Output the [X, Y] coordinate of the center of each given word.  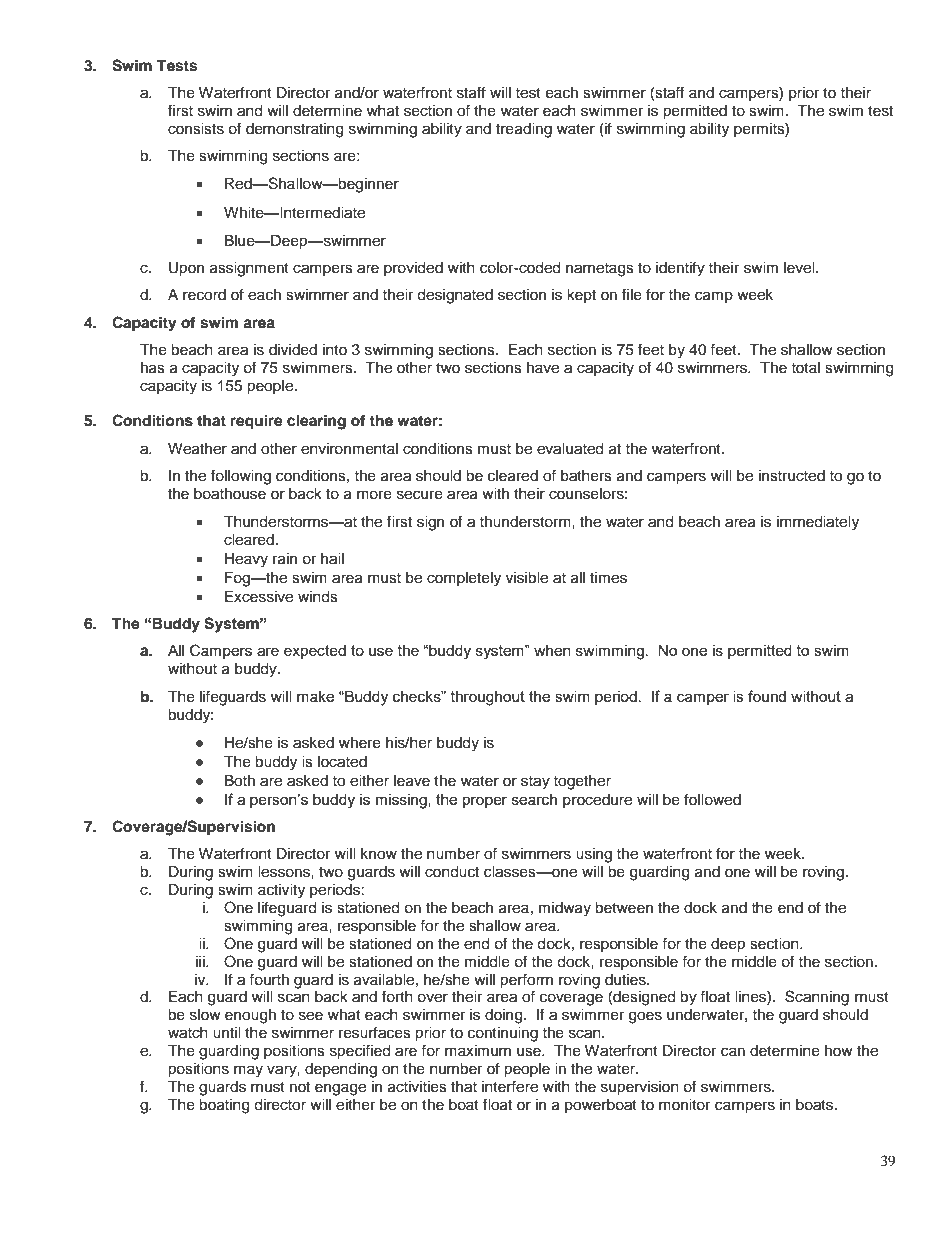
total [805, 367]
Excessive [259, 597]
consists [196, 129]
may [248, 1071]
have [543, 368]
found [767, 696]
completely [464, 579]
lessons [285, 872]
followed [712, 799]
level [800, 268]
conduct [452, 872]
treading [524, 130]
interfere [510, 1086]
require [257, 422]
